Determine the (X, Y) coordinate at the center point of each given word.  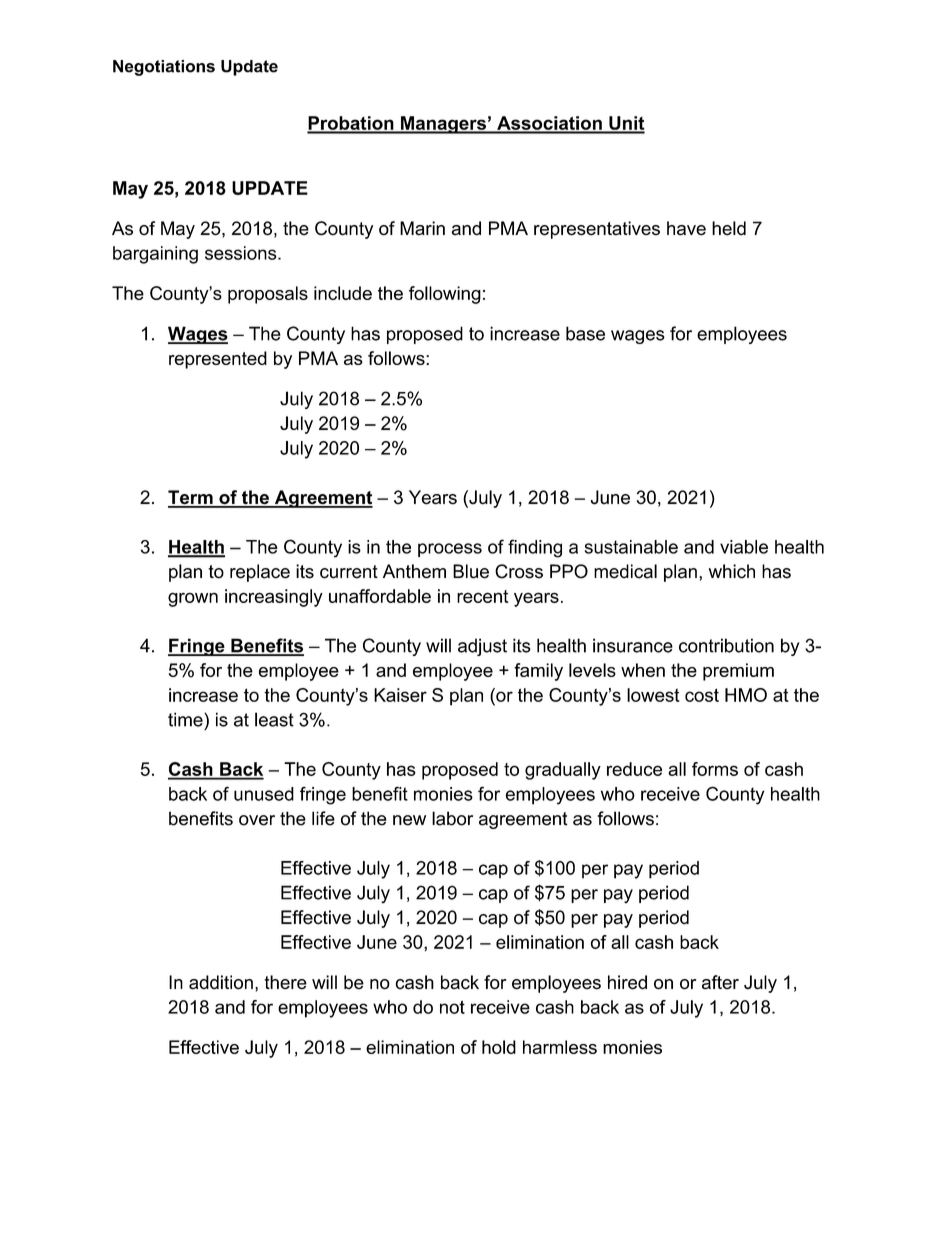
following (445, 295)
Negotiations (164, 68)
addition (221, 982)
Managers (443, 125)
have (686, 228)
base (585, 333)
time (186, 719)
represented (218, 360)
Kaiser (400, 695)
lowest (653, 695)
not (452, 1007)
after (720, 982)
